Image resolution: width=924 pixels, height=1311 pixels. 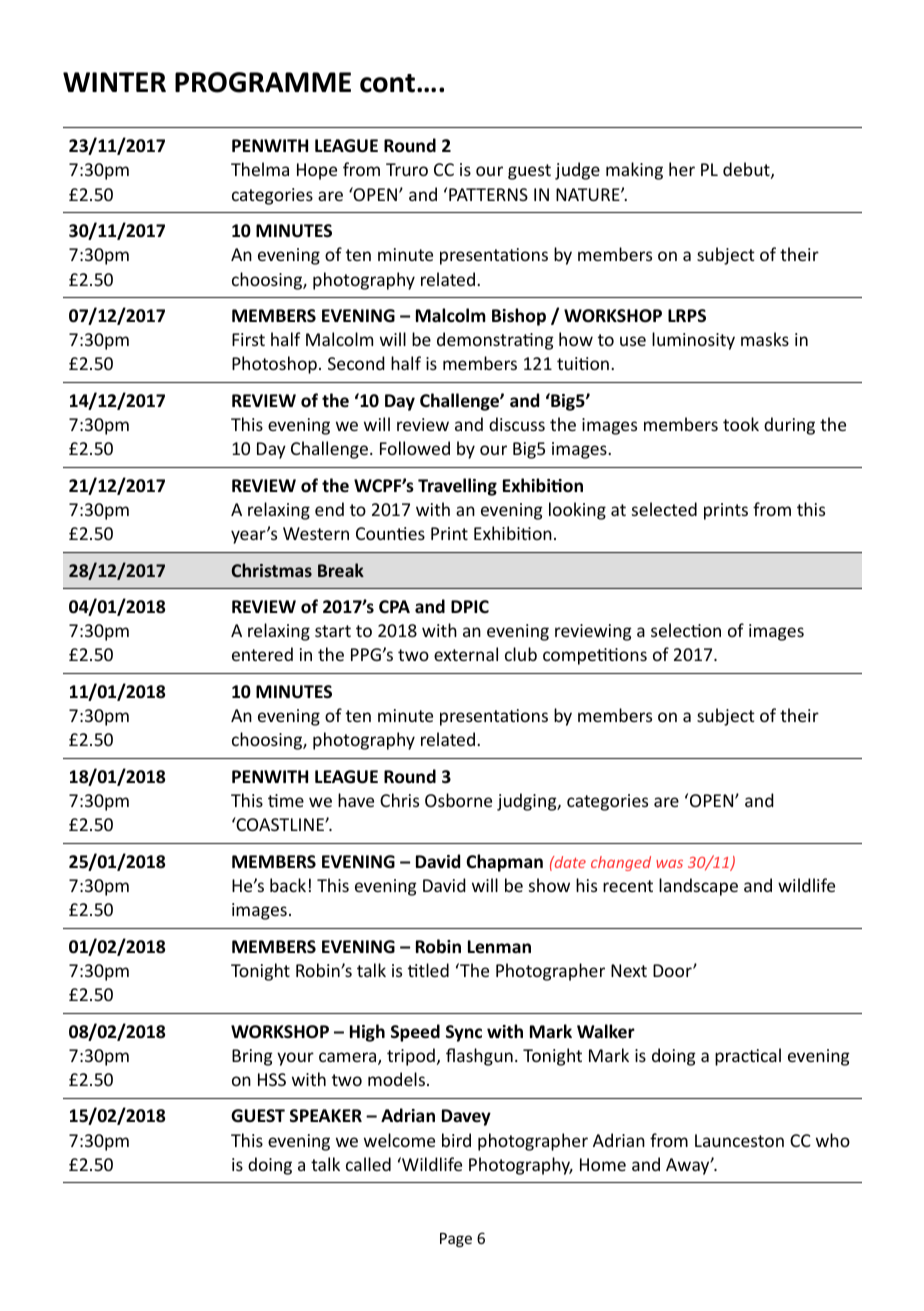 I want to click on Door, so click(x=673, y=970).
